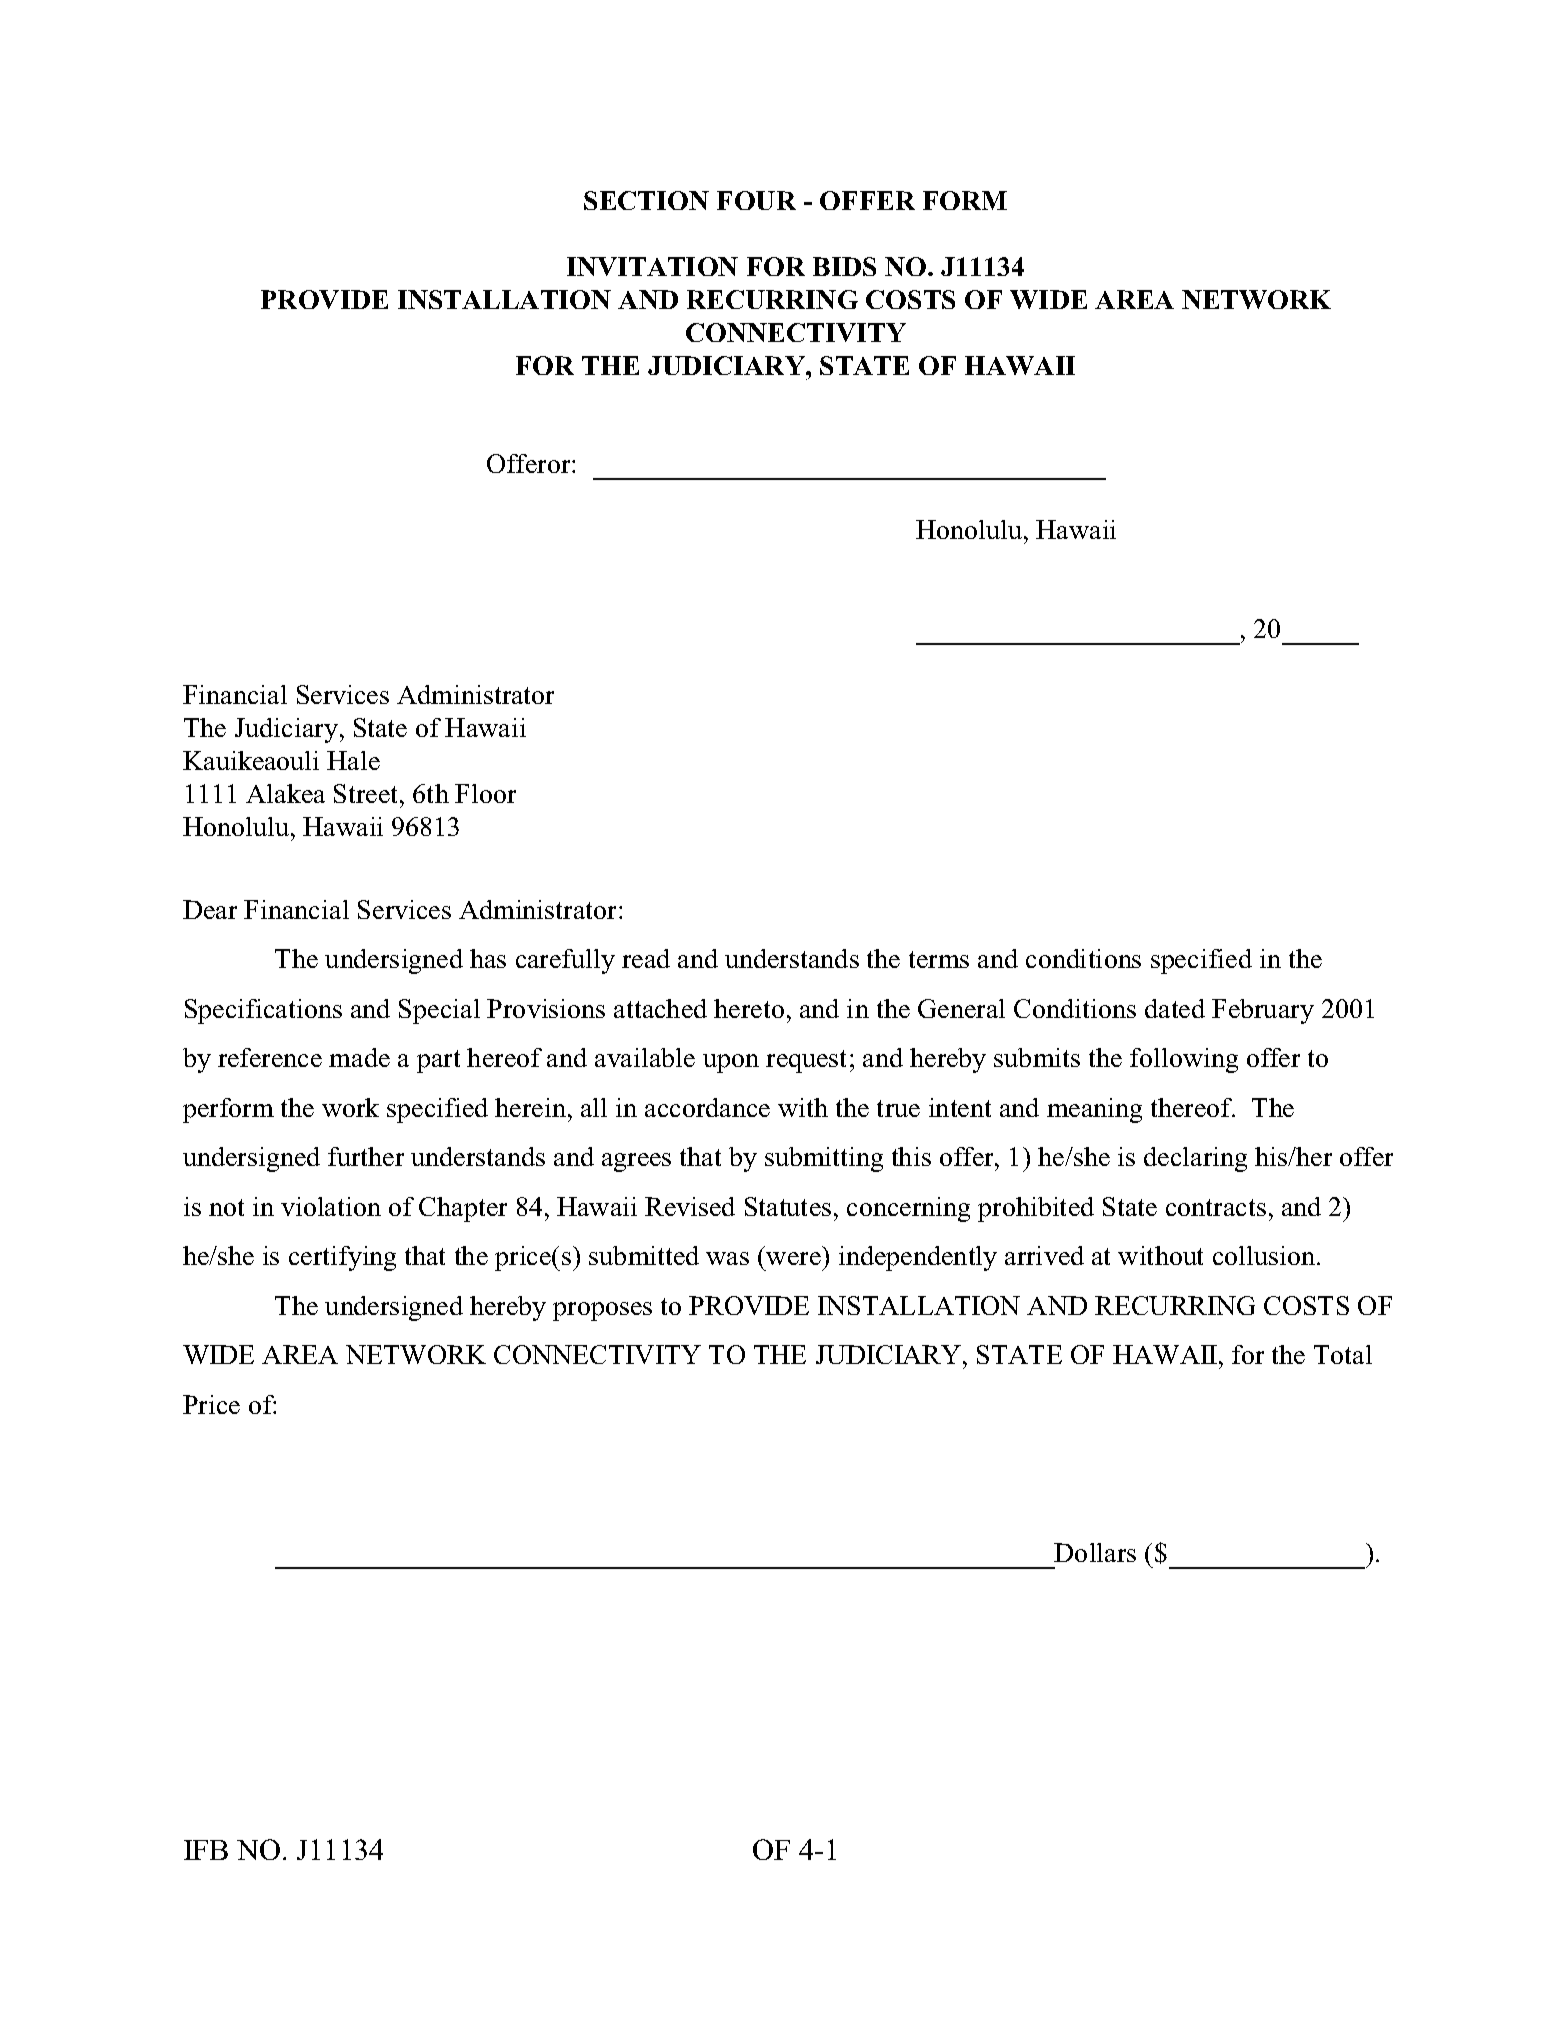 This image has height=2017, width=1558. I want to click on request, so click(806, 1061).
